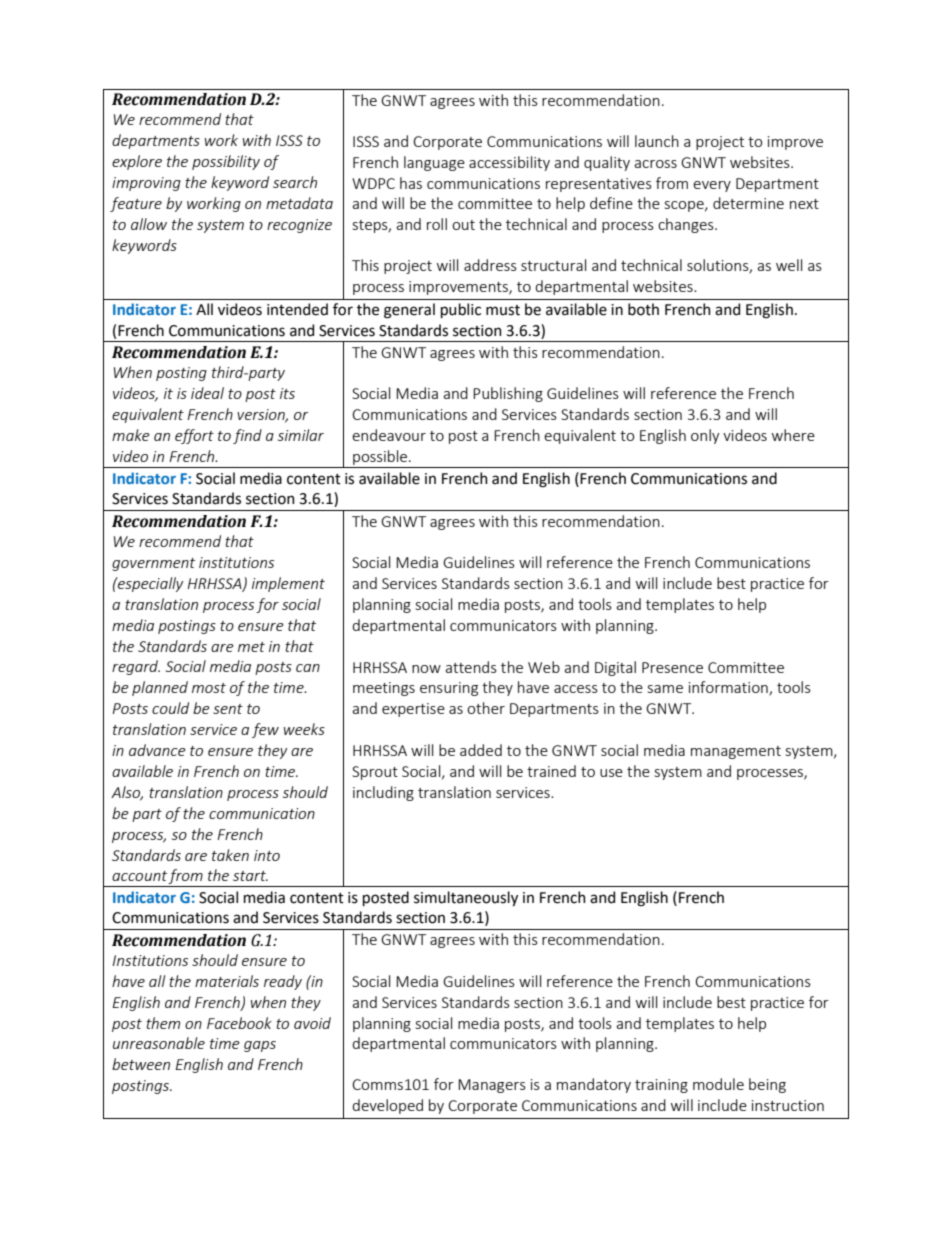  I want to click on effort, so click(194, 436).
